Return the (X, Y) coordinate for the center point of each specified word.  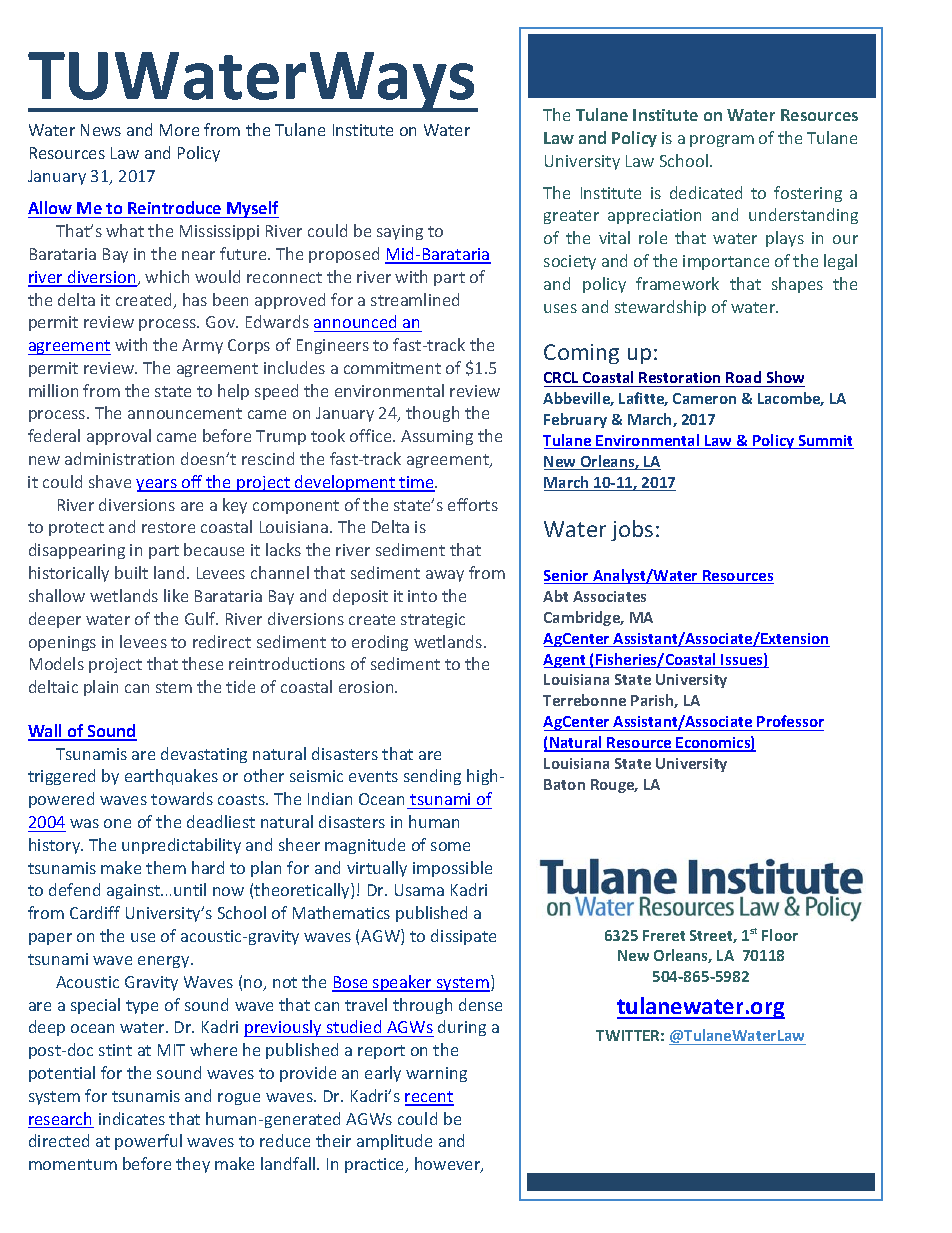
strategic (433, 620)
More (179, 130)
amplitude (394, 1142)
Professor (790, 721)
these (202, 663)
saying (400, 232)
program (722, 141)
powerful (148, 1142)
